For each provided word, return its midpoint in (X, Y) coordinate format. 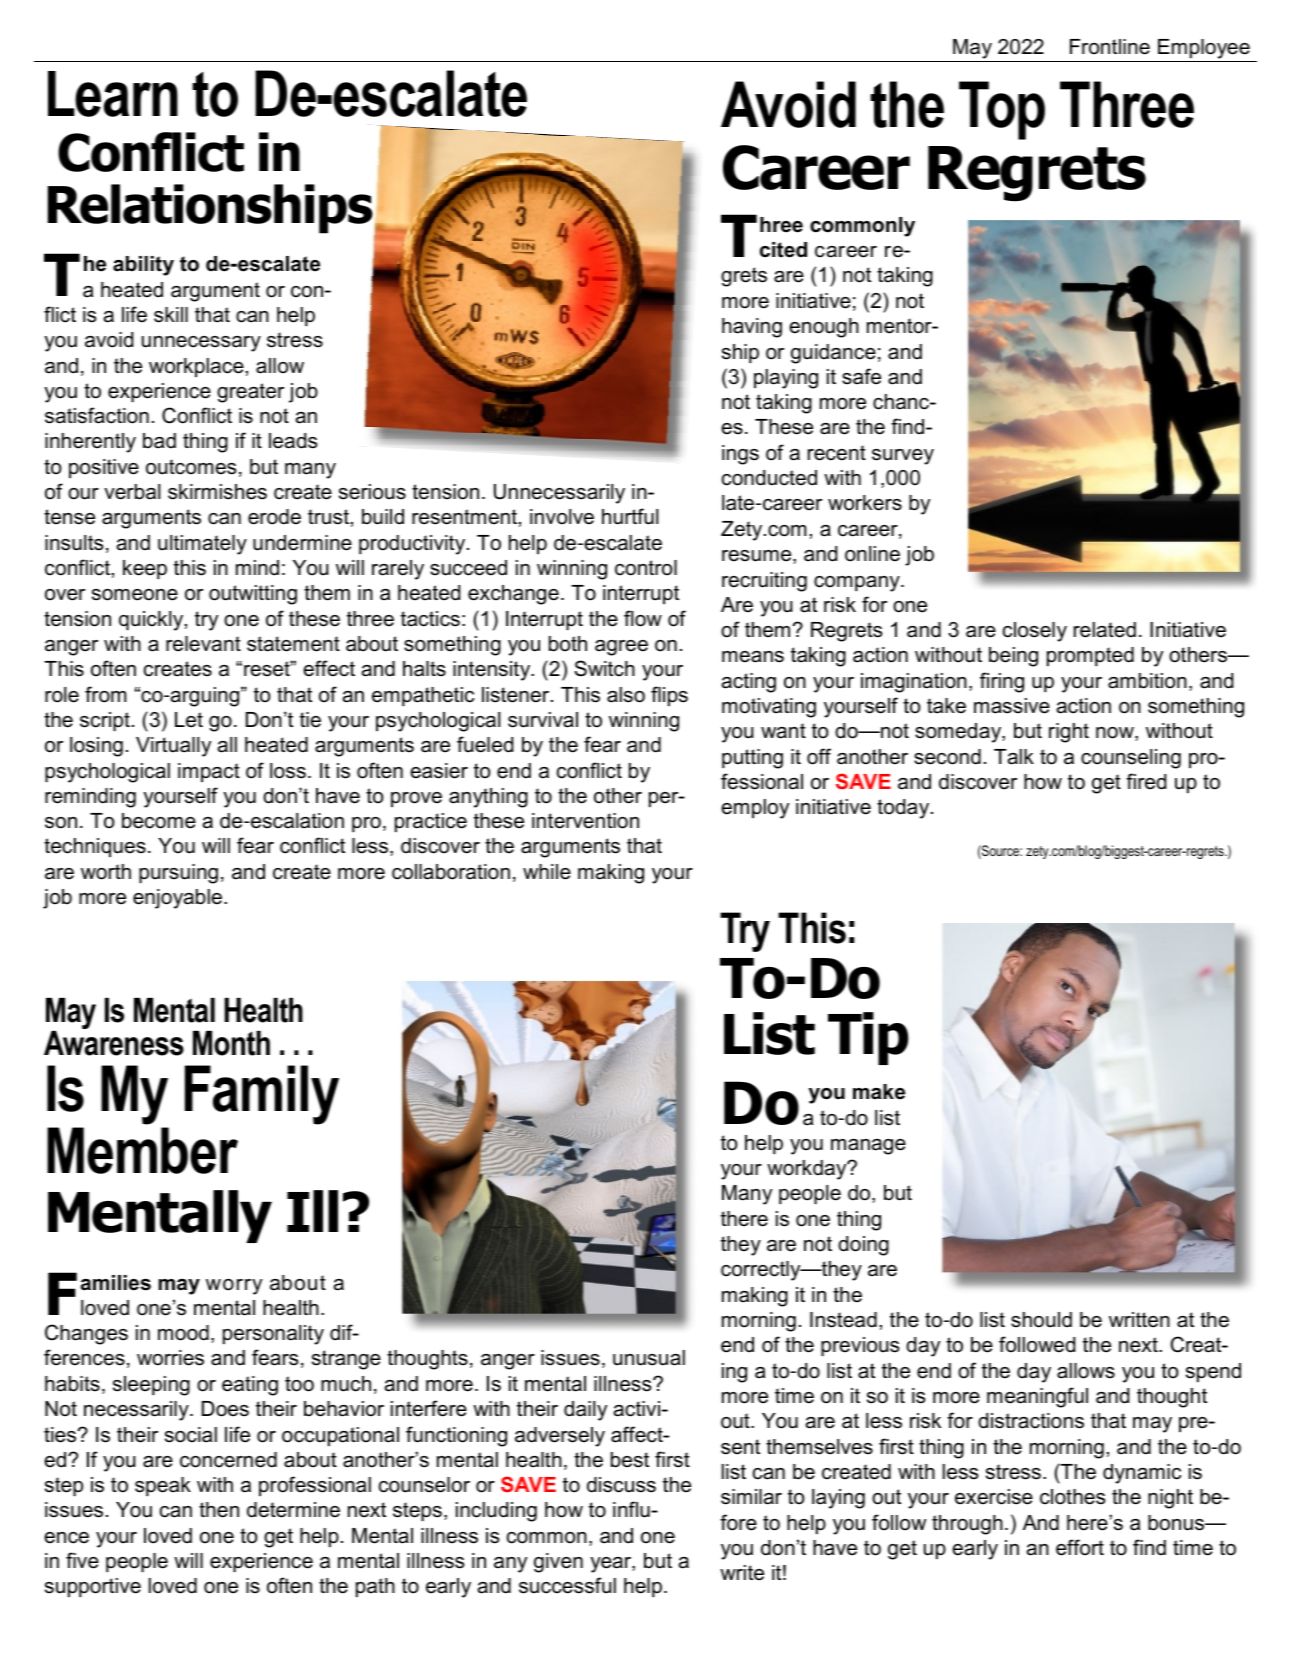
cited (783, 250)
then (219, 1510)
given (558, 1563)
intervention (585, 821)
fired (1146, 781)
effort (1080, 1547)
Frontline (1110, 47)
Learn (113, 94)
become (159, 821)
